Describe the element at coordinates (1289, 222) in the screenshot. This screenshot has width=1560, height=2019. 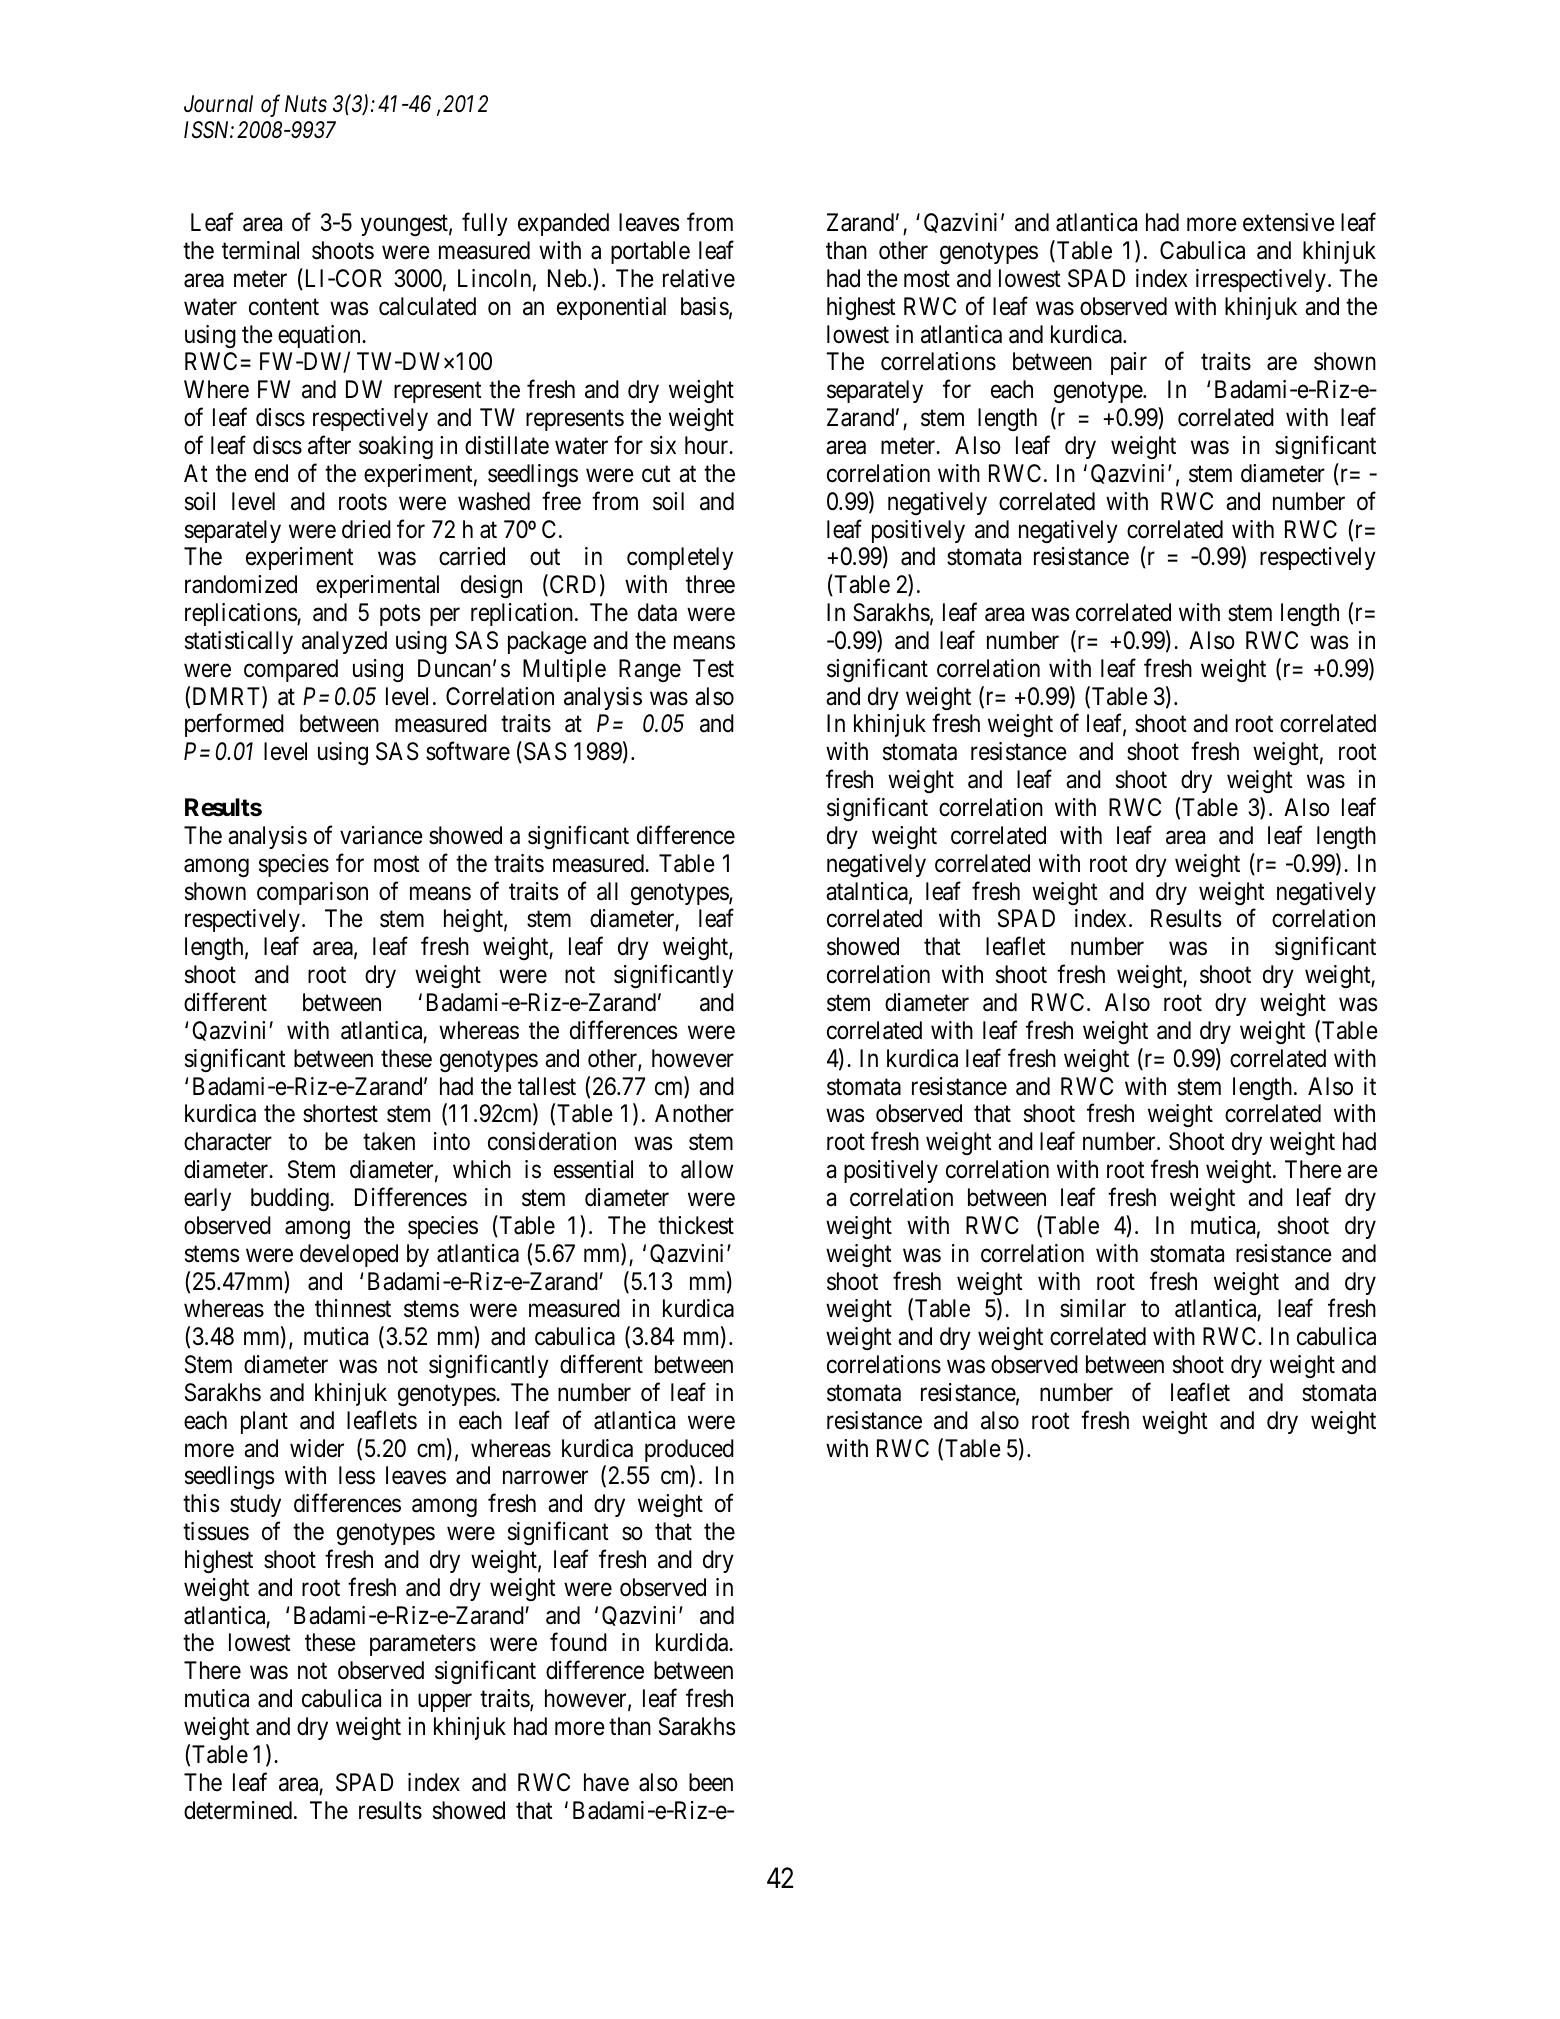
I see `extensive` at that location.
